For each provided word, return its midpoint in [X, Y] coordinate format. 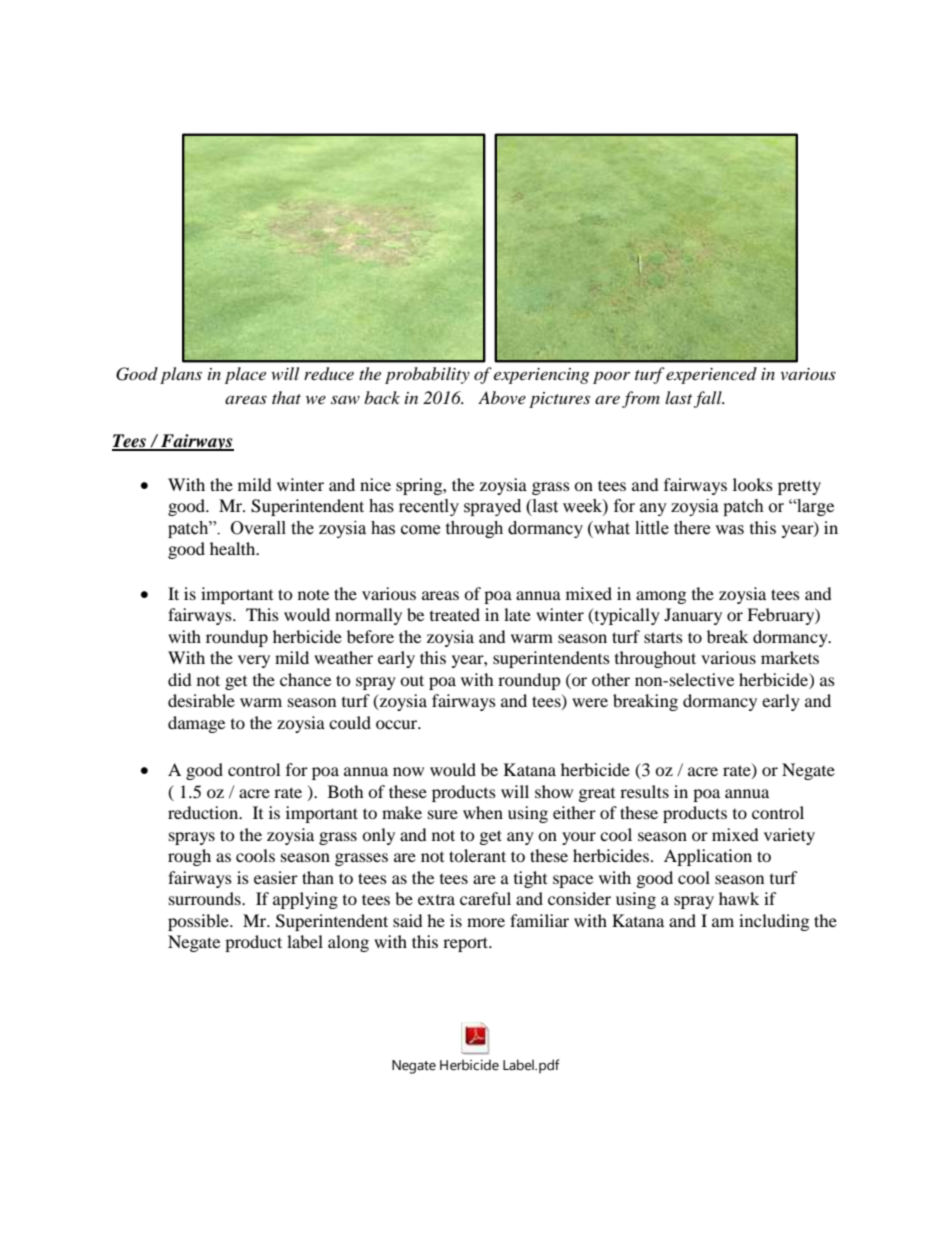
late [517, 614]
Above [502, 397]
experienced [711, 375]
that [286, 397]
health [234, 548]
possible [199, 922]
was [729, 530]
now [408, 771]
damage [196, 724]
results [644, 791]
